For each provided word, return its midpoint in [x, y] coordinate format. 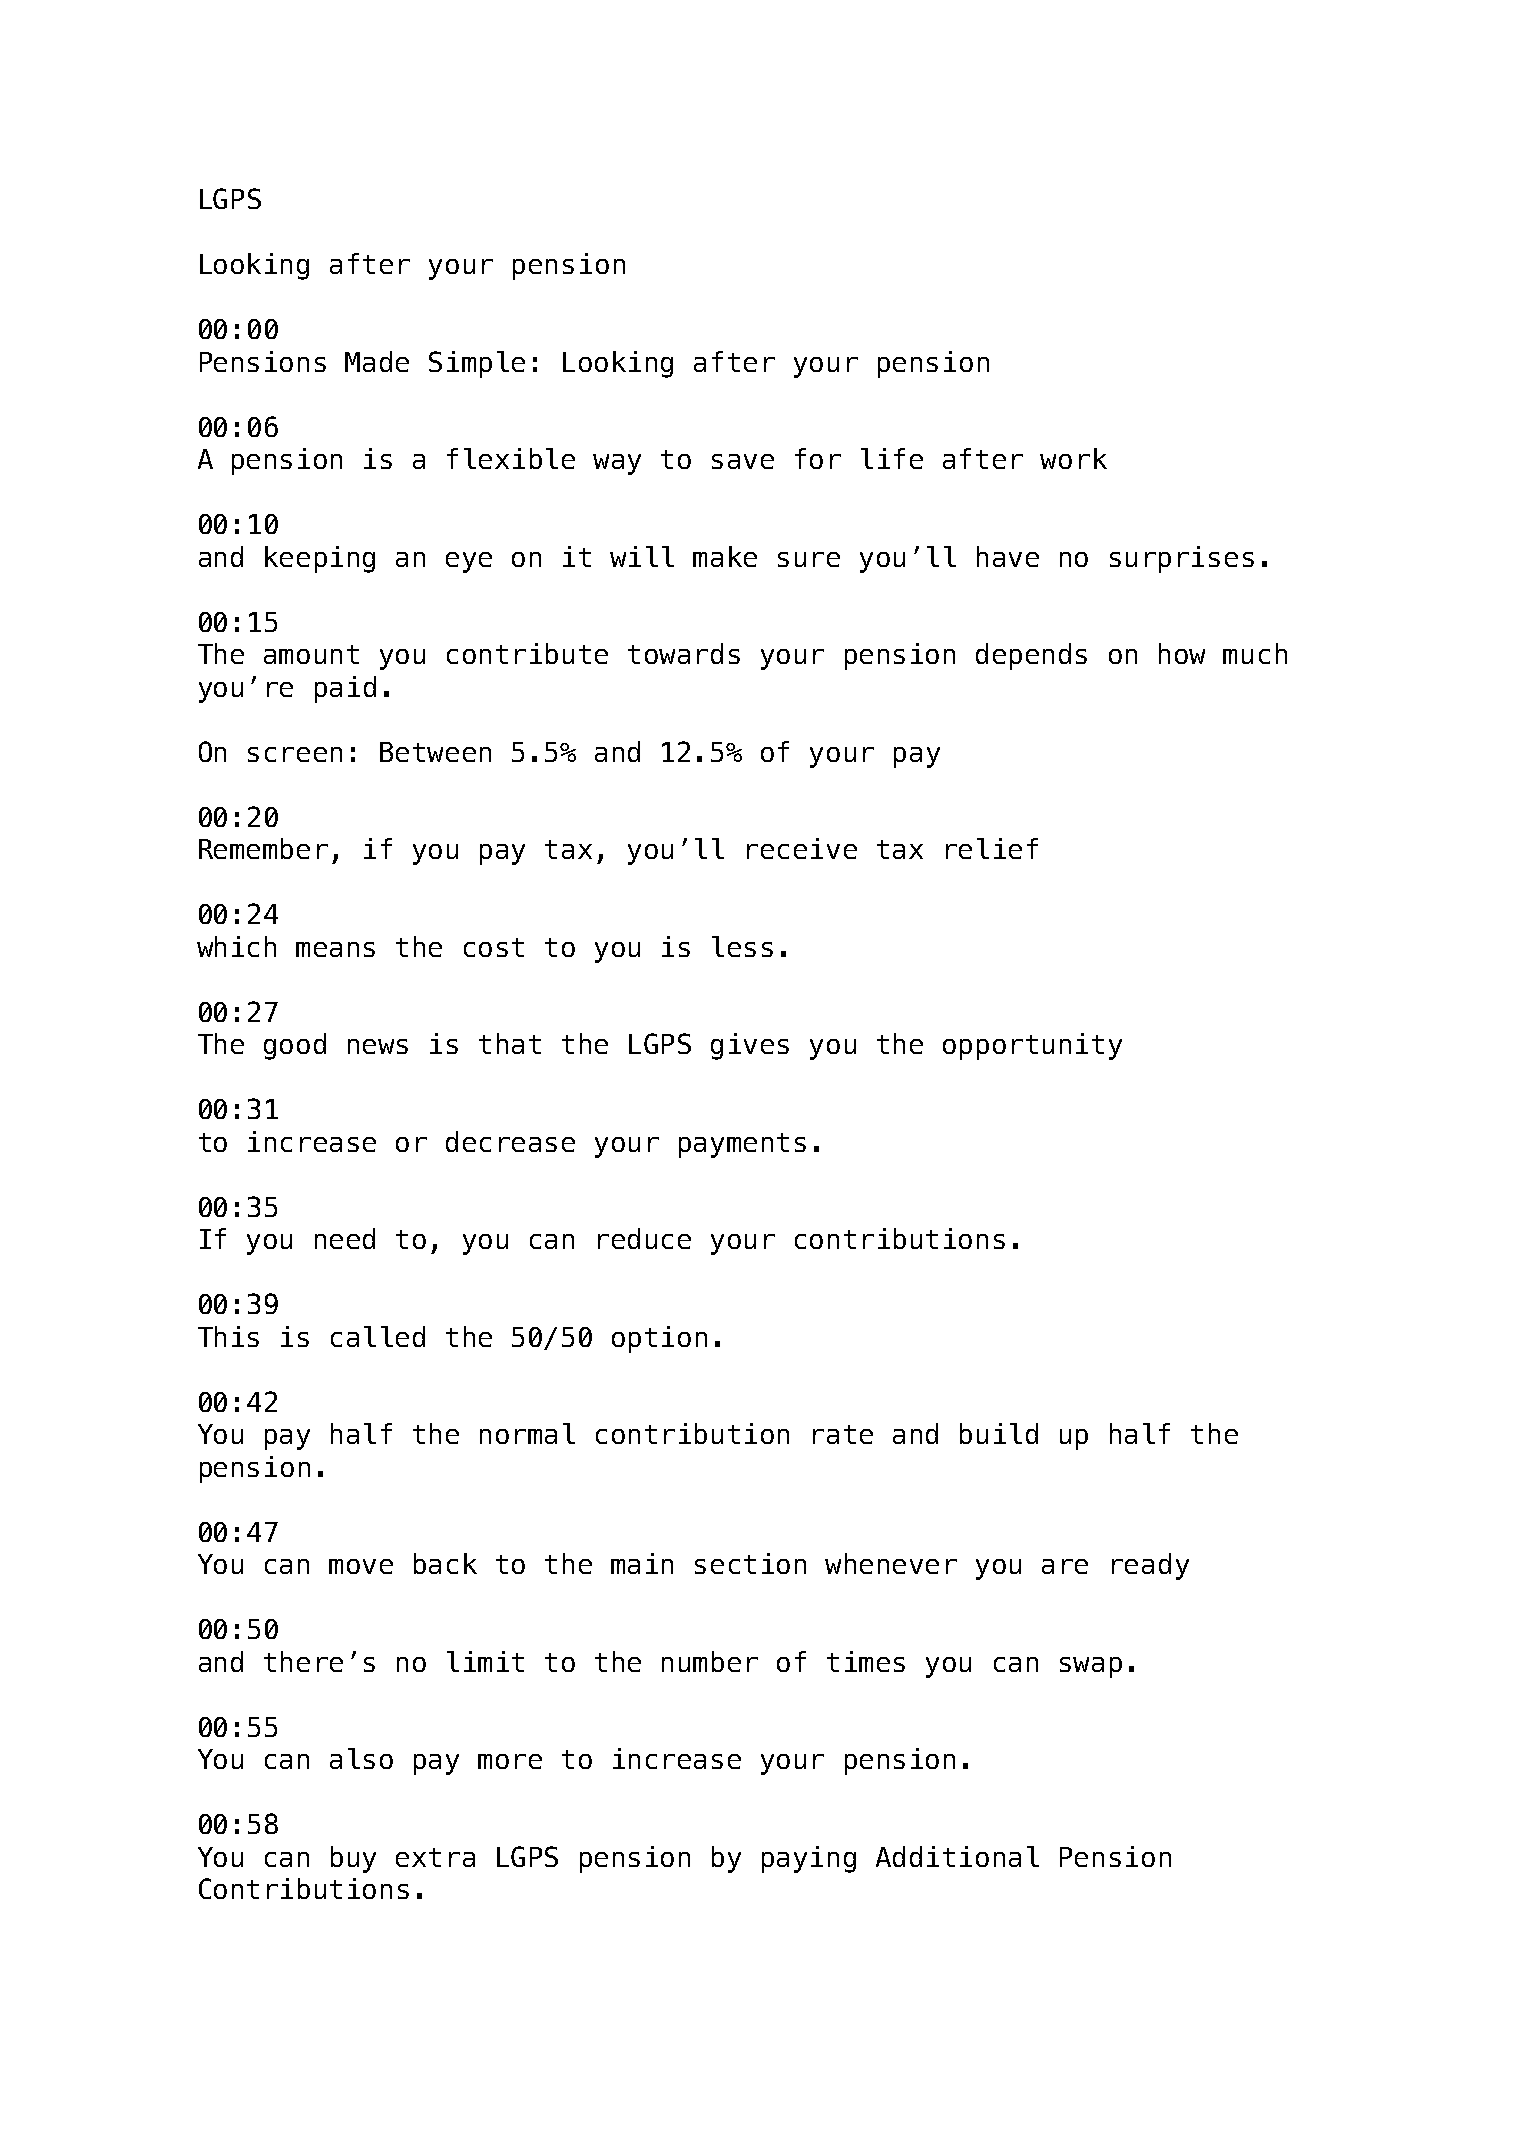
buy [353, 1859]
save [743, 461]
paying [809, 1859]
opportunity [1032, 1046]
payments [742, 1145]
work [1073, 458]
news [378, 1046]
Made [377, 361]
